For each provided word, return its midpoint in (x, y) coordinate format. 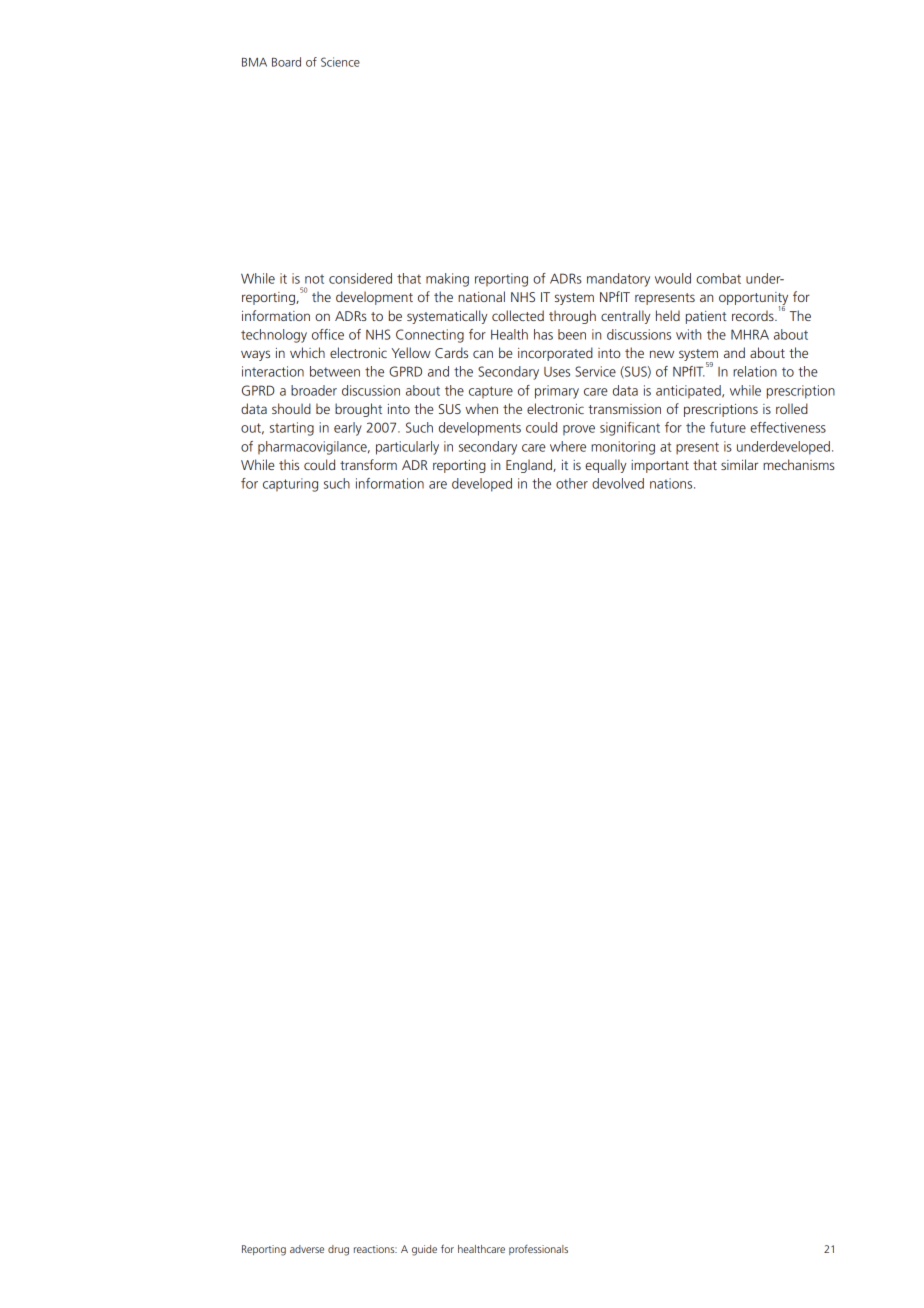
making (447, 280)
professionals (538, 1250)
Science (340, 62)
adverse (307, 1249)
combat (718, 278)
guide (424, 1250)
